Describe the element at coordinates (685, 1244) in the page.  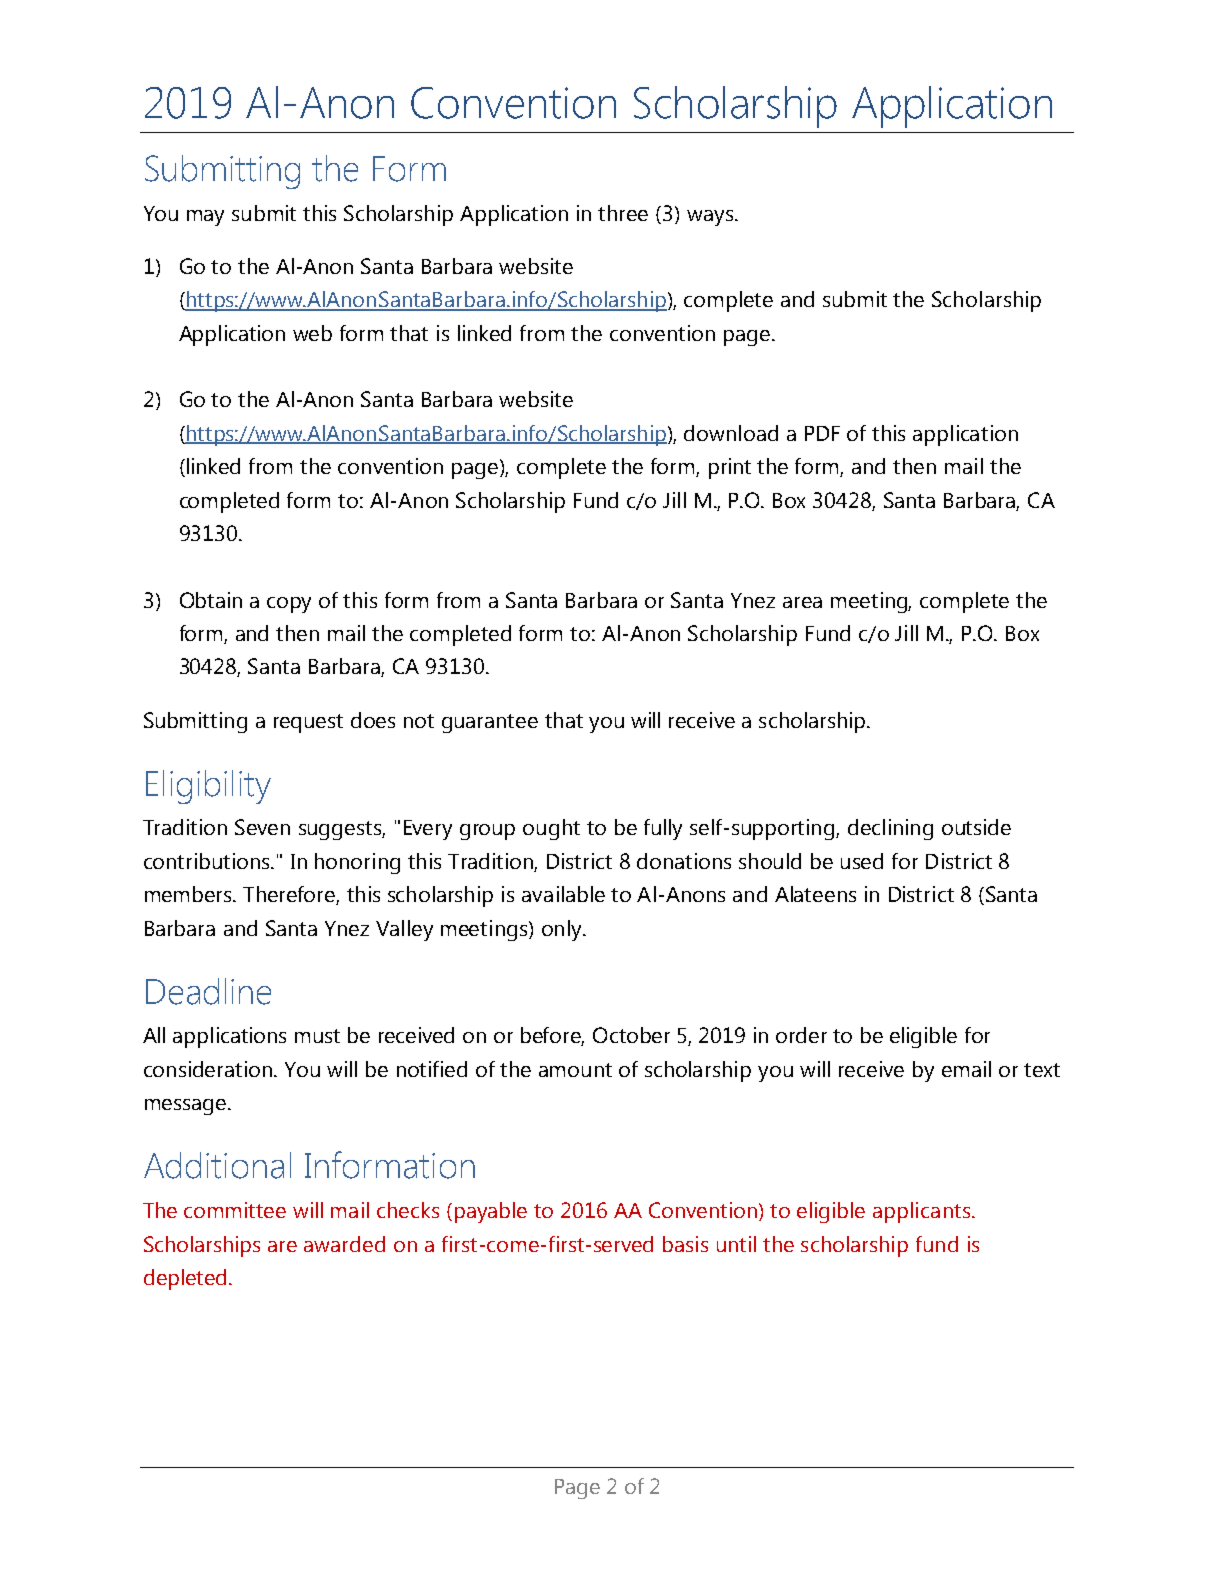
I see `basis` at that location.
